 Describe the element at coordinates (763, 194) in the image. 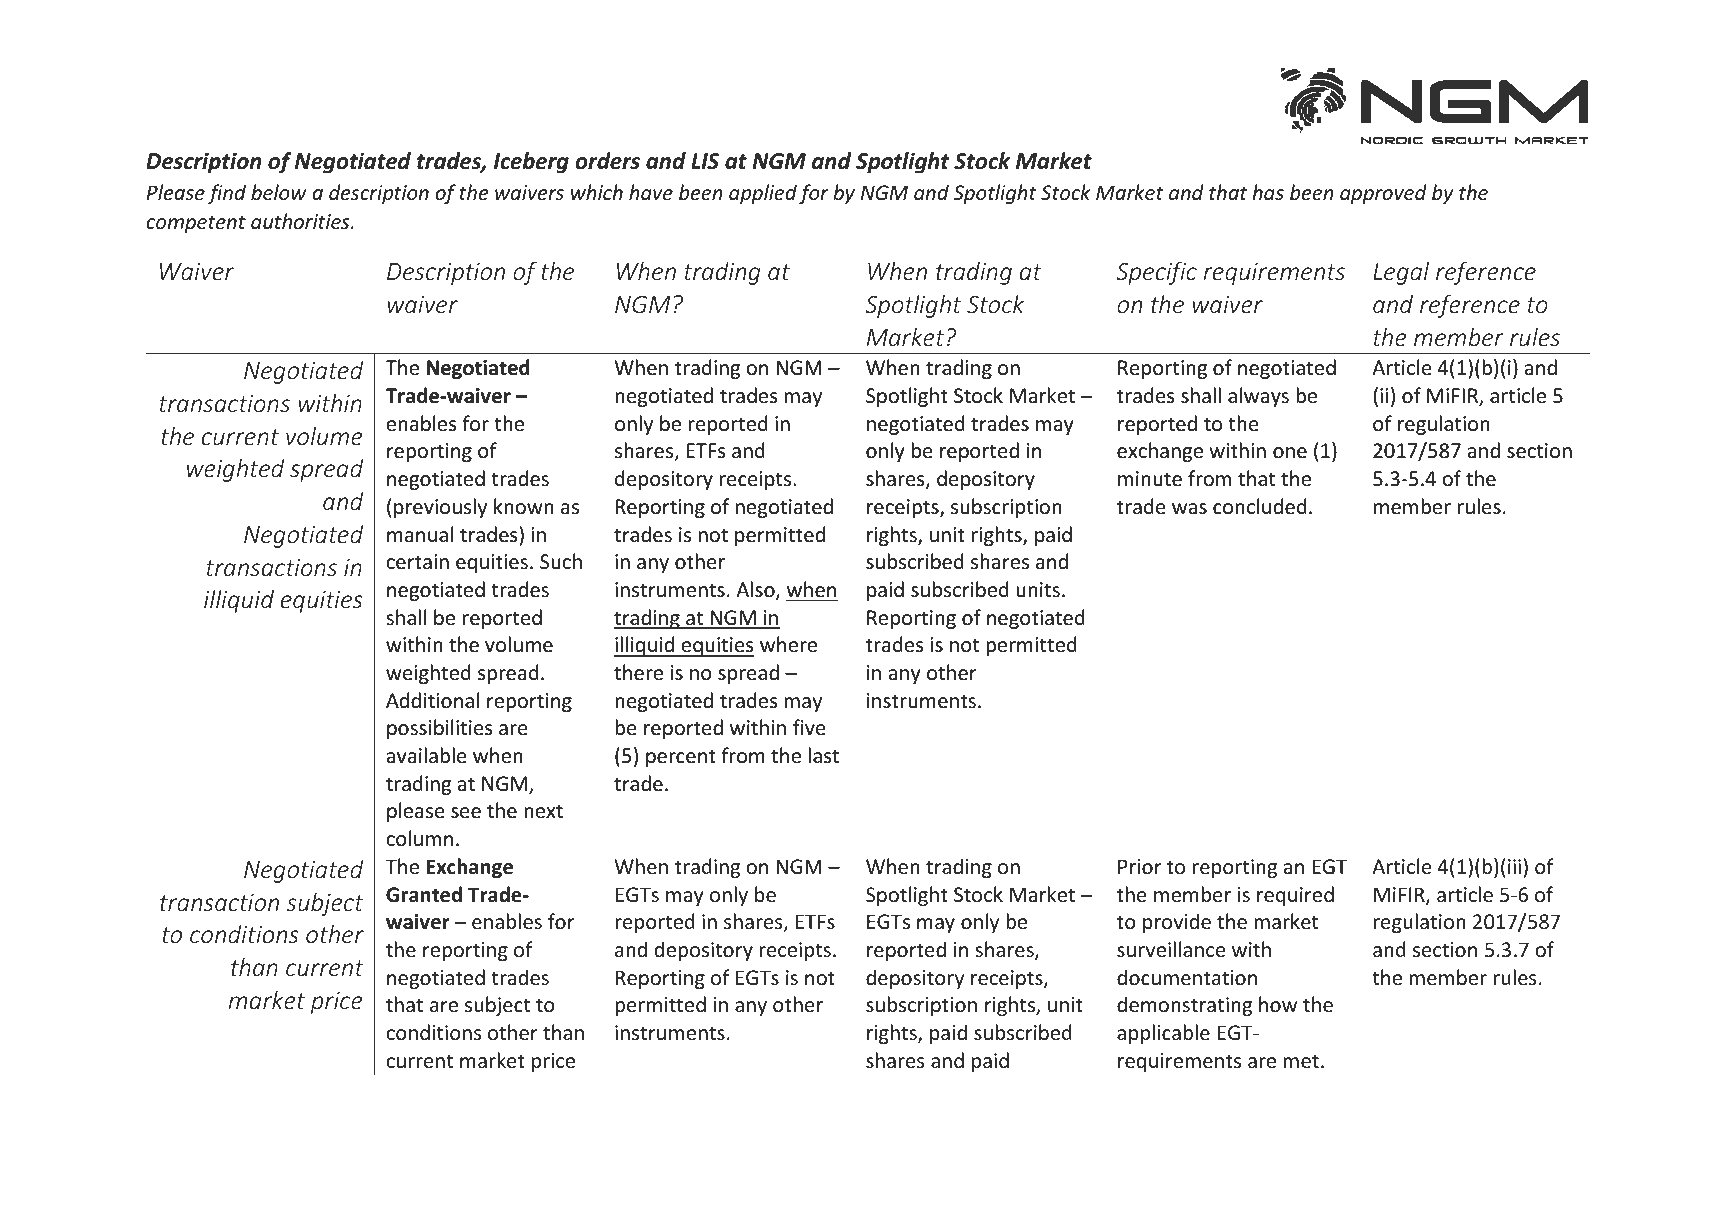

I see `applied` at that location.
